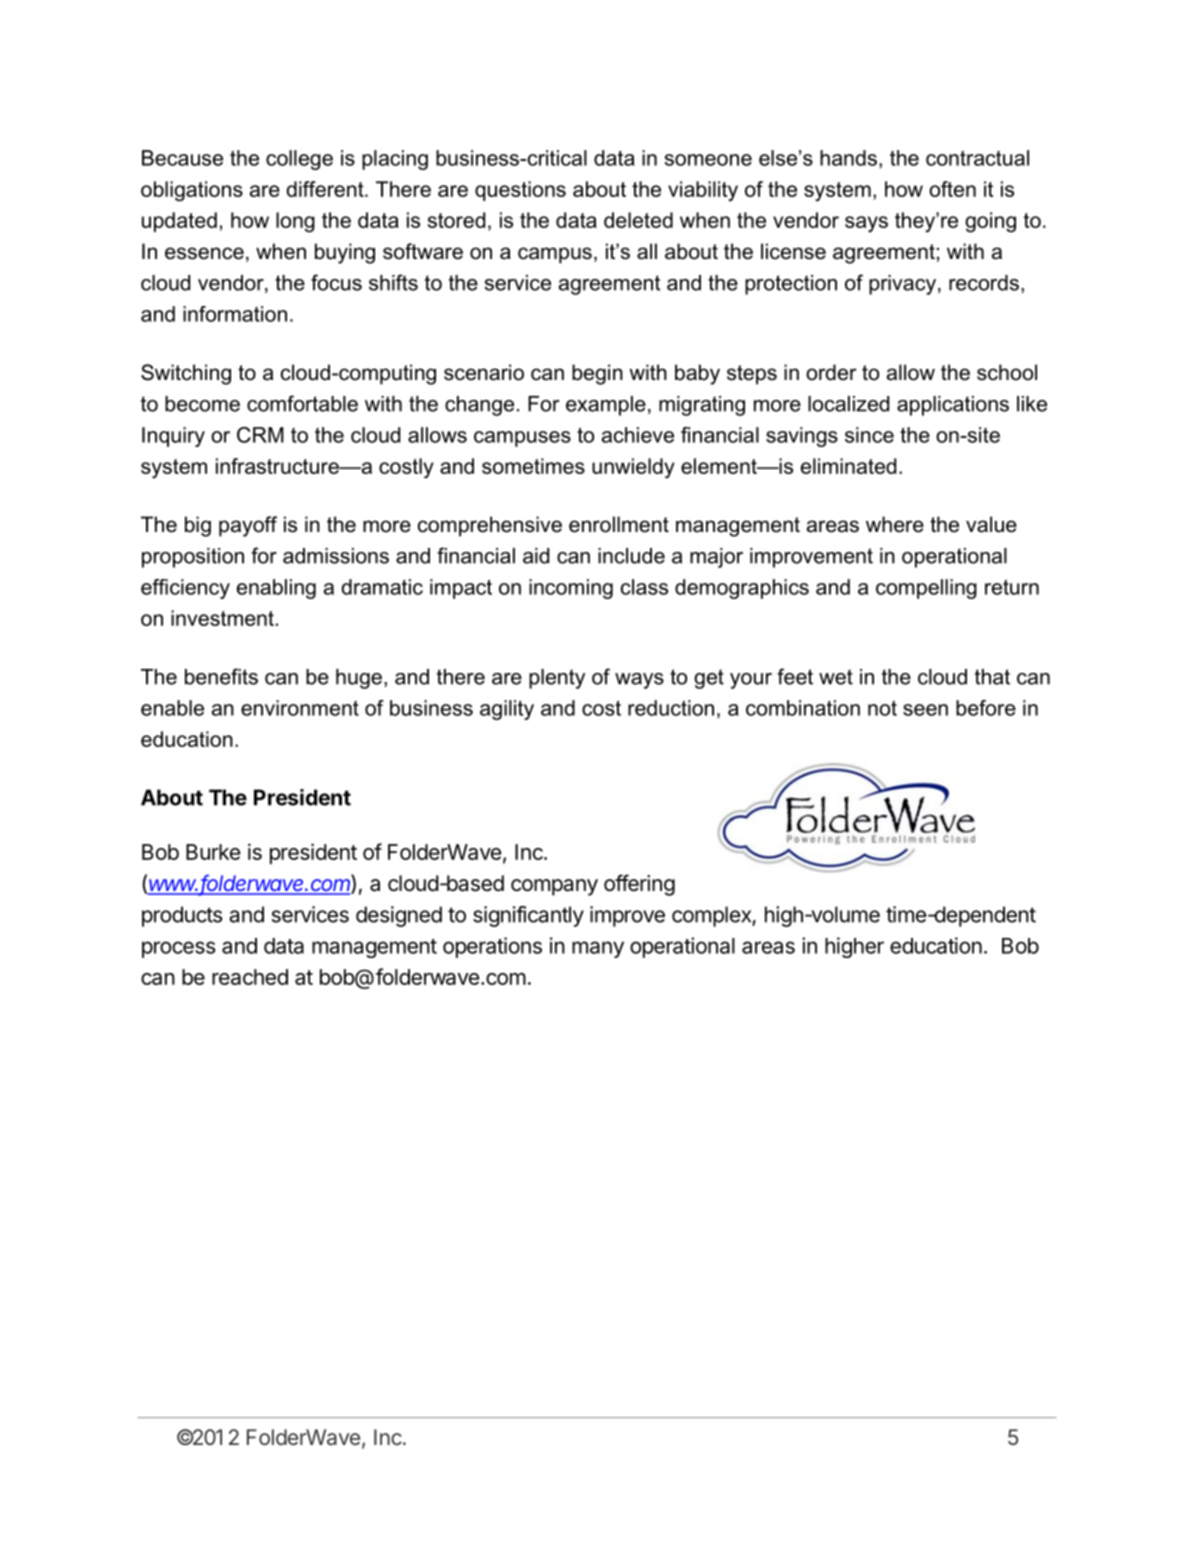 This screenshot has width=1194, height=1545. I want to click on questions, so click(520, 191).
